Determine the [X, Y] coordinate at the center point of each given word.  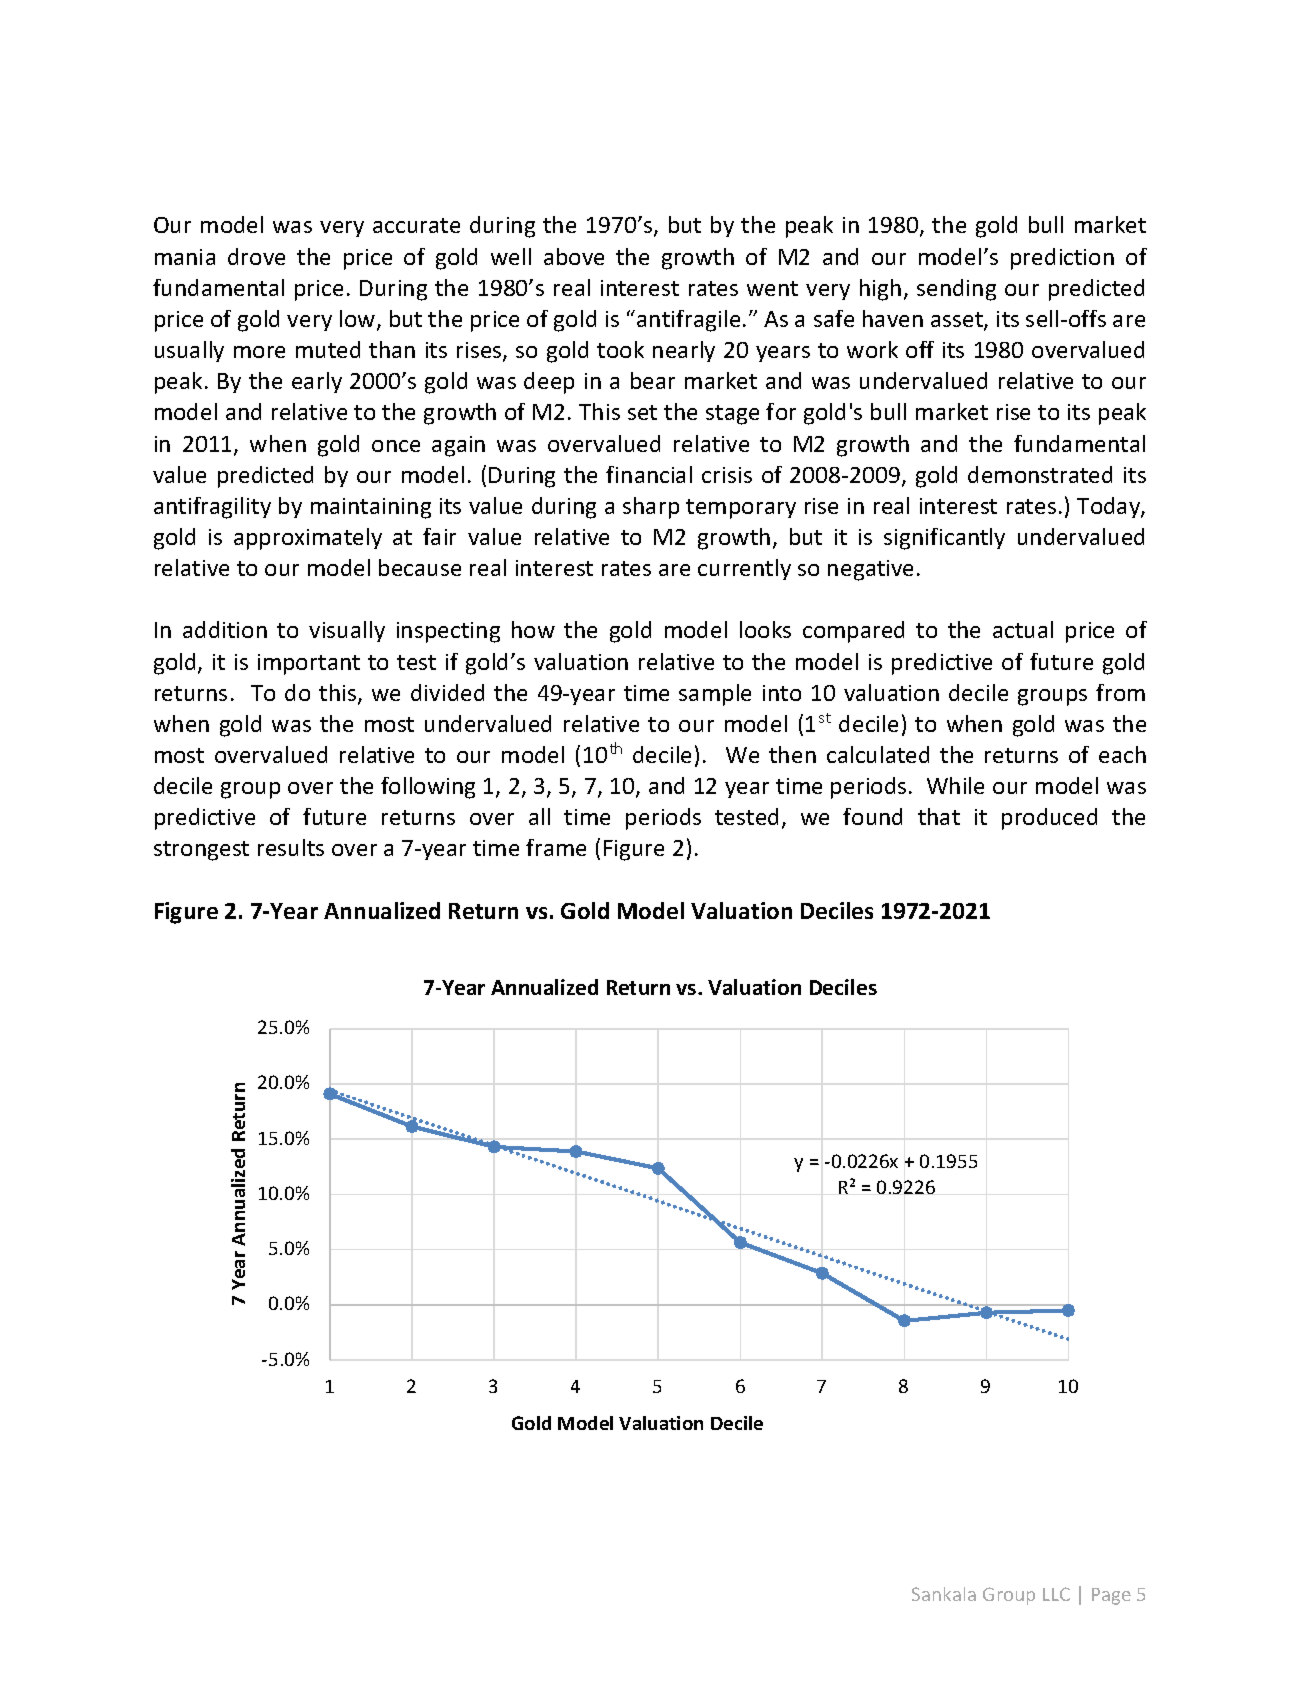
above [574, 256]
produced [1049, 819]
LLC [1056, 1594]
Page [1111, 1596]
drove [256, 256]
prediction [1062, 259]
